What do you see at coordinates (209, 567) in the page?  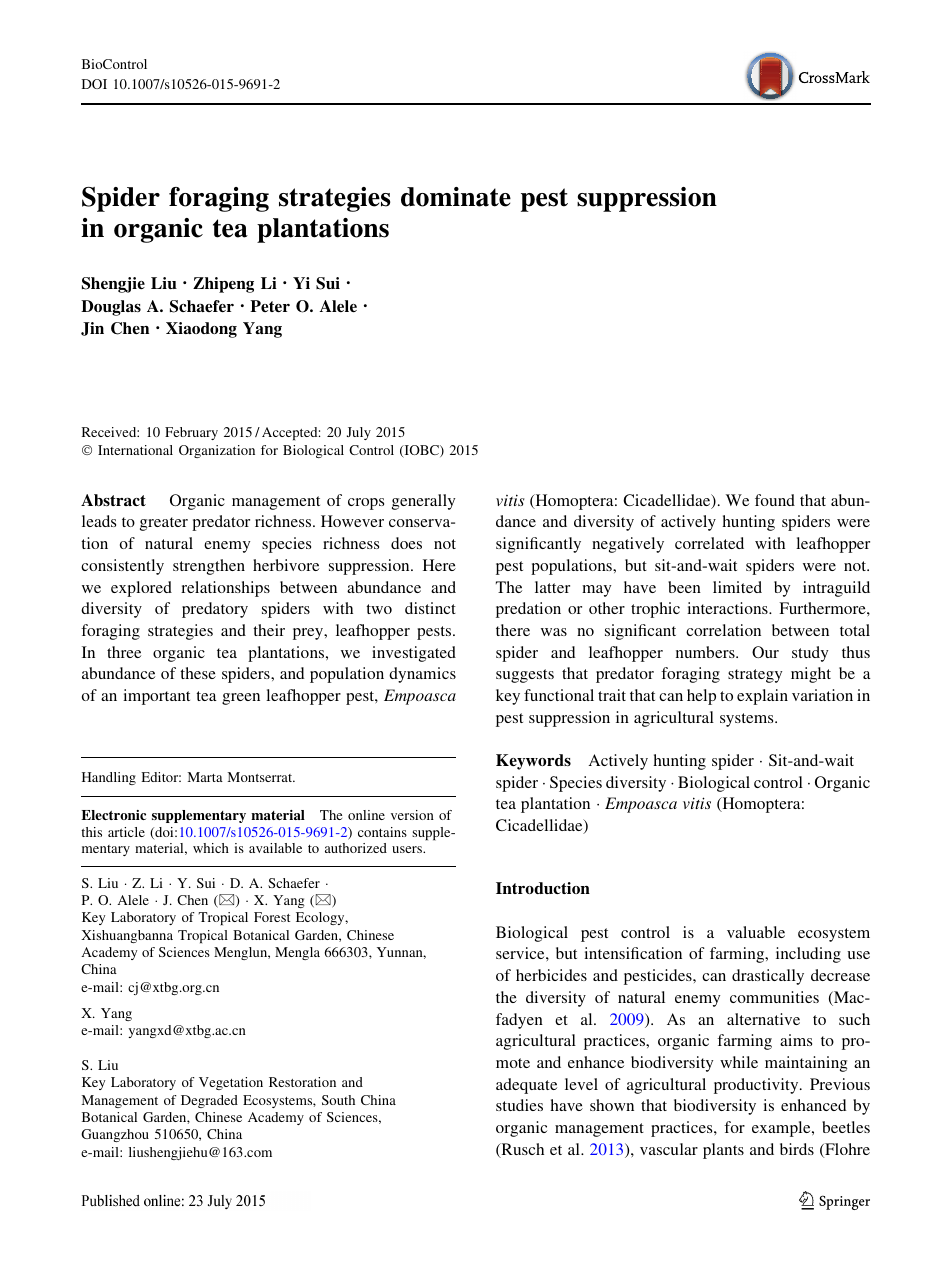 I see `strengthen` at bounding box center [209, 567].
